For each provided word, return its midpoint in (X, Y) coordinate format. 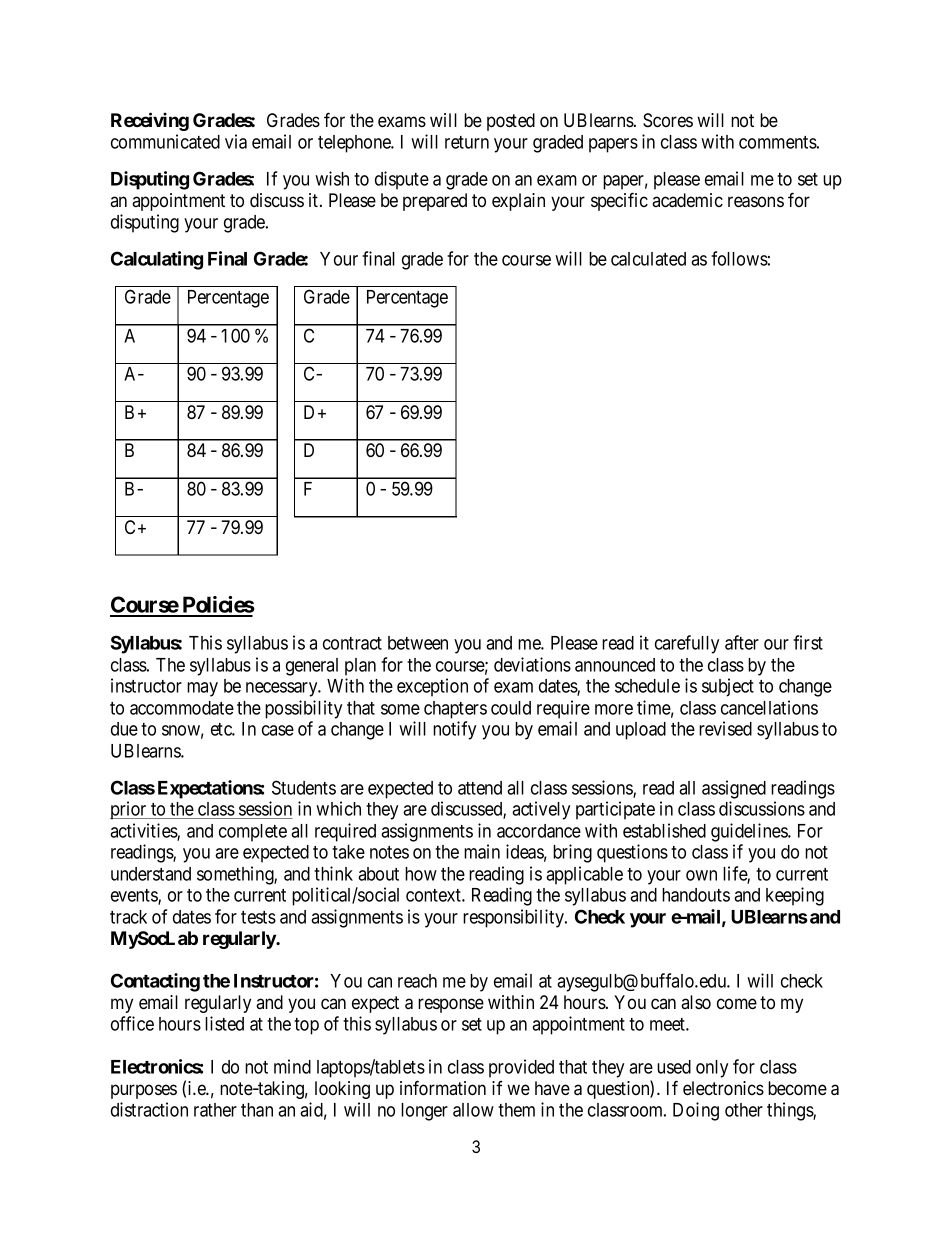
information (443, 1088)
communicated (165, 141)
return (467, 142)
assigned (734, 789)
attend (480, 788)
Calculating (157, 260)
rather (215, 1110)
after (742, 642)
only (712, 1069)
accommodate (182, 708)
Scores (668, 120)
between (418, 643)
